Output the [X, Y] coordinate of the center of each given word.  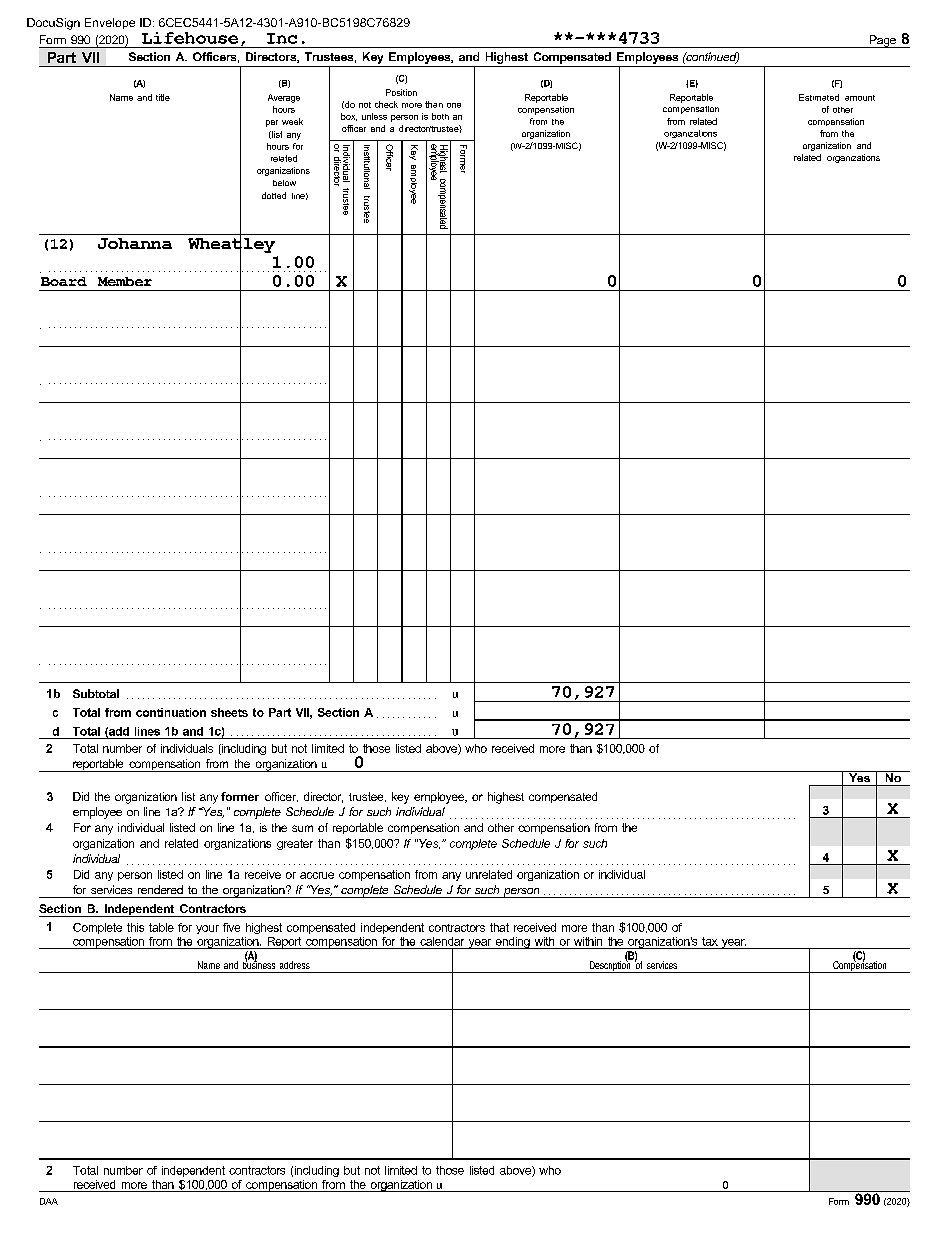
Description [610, 966]
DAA [49, 1201]
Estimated [819, 97]
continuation [171, 712]
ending [512, 943]
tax [710, 941]
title [163, 97]
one [454, 105]
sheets [229, 712]
